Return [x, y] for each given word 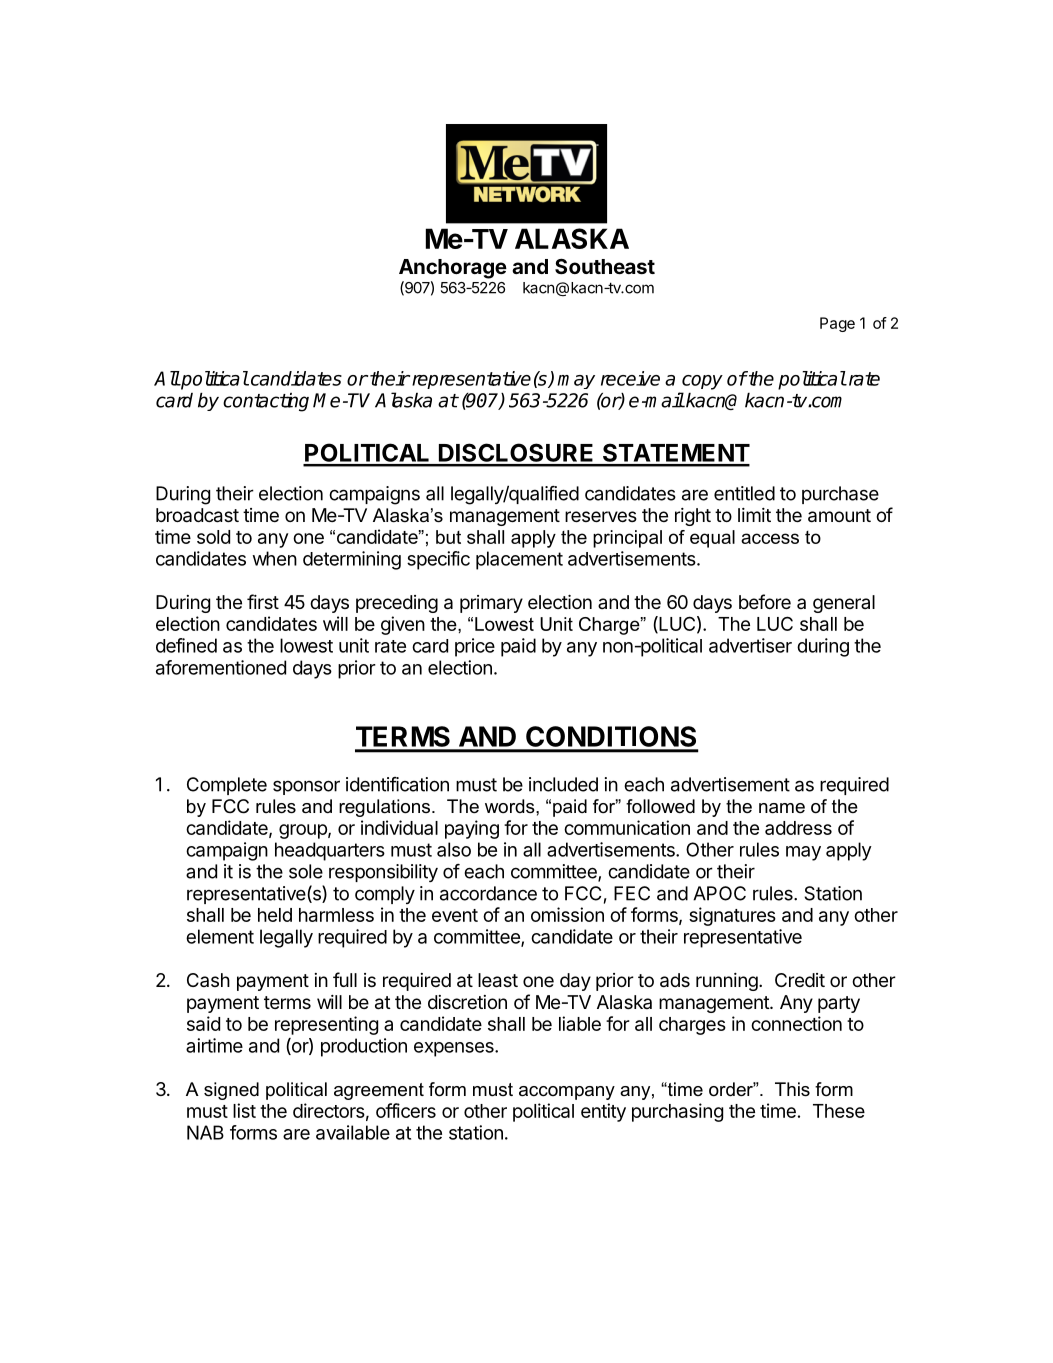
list [244, 1110]
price [475, 647]
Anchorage [453, 269]
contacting [266, 402]
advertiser [750, 645]
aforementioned [221, 667]
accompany [567, 1093]
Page [837, 324]
